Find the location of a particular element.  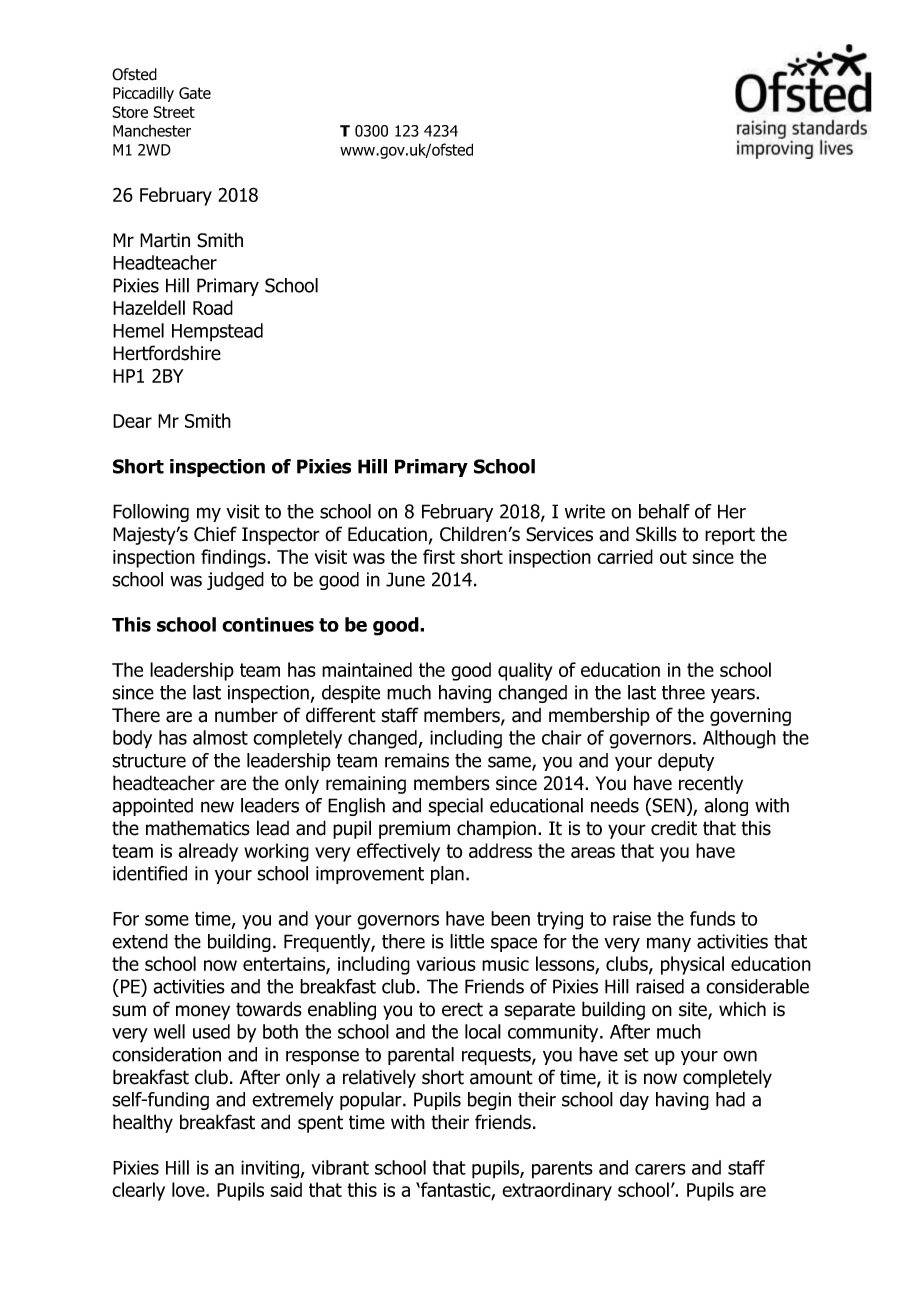

three is located at coordinates (683, 692).
